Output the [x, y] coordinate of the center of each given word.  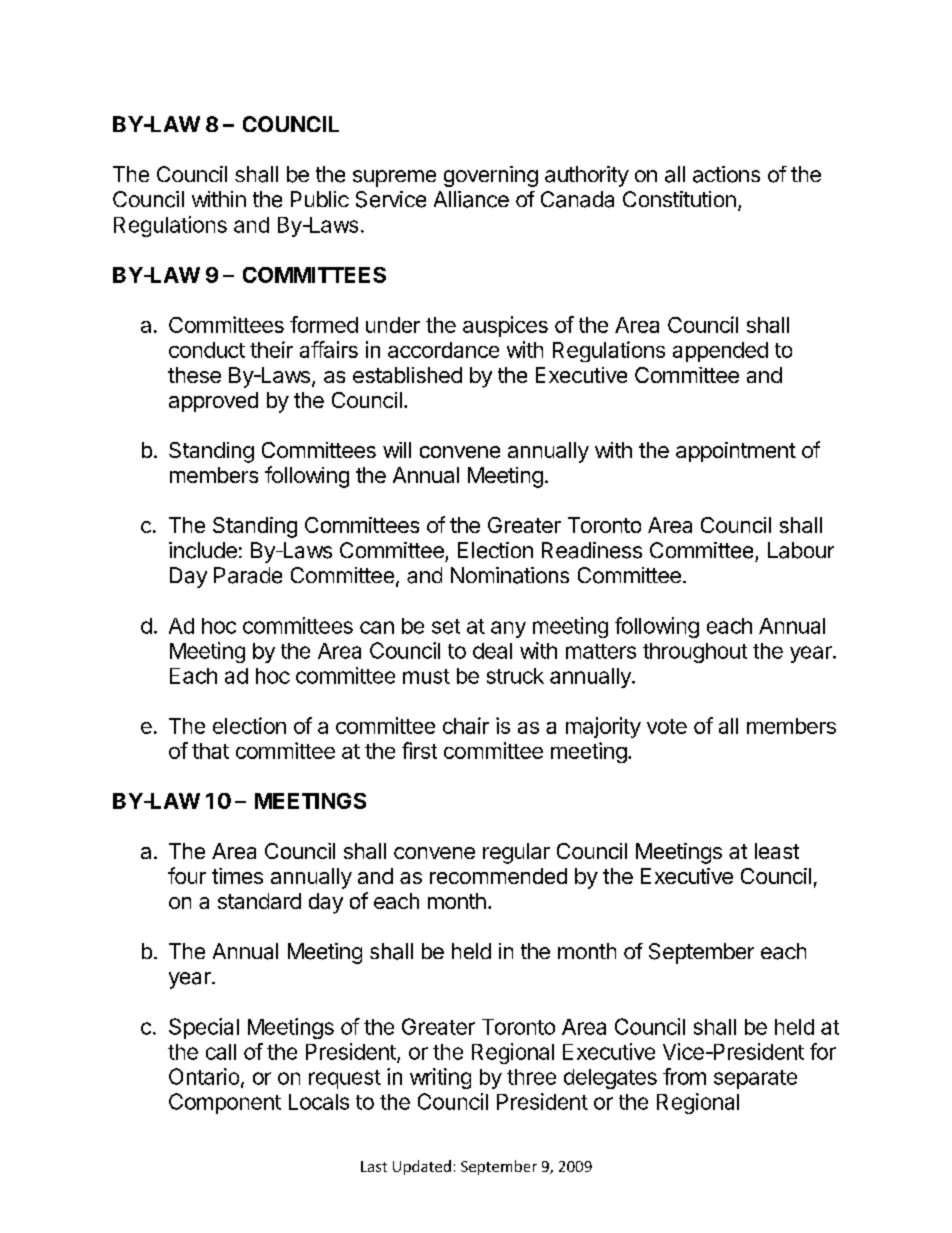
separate [755, 1079]
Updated [422, 1167]
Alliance [471, 199]
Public [320, 199]
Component [225, 1103]
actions [726, 174]
